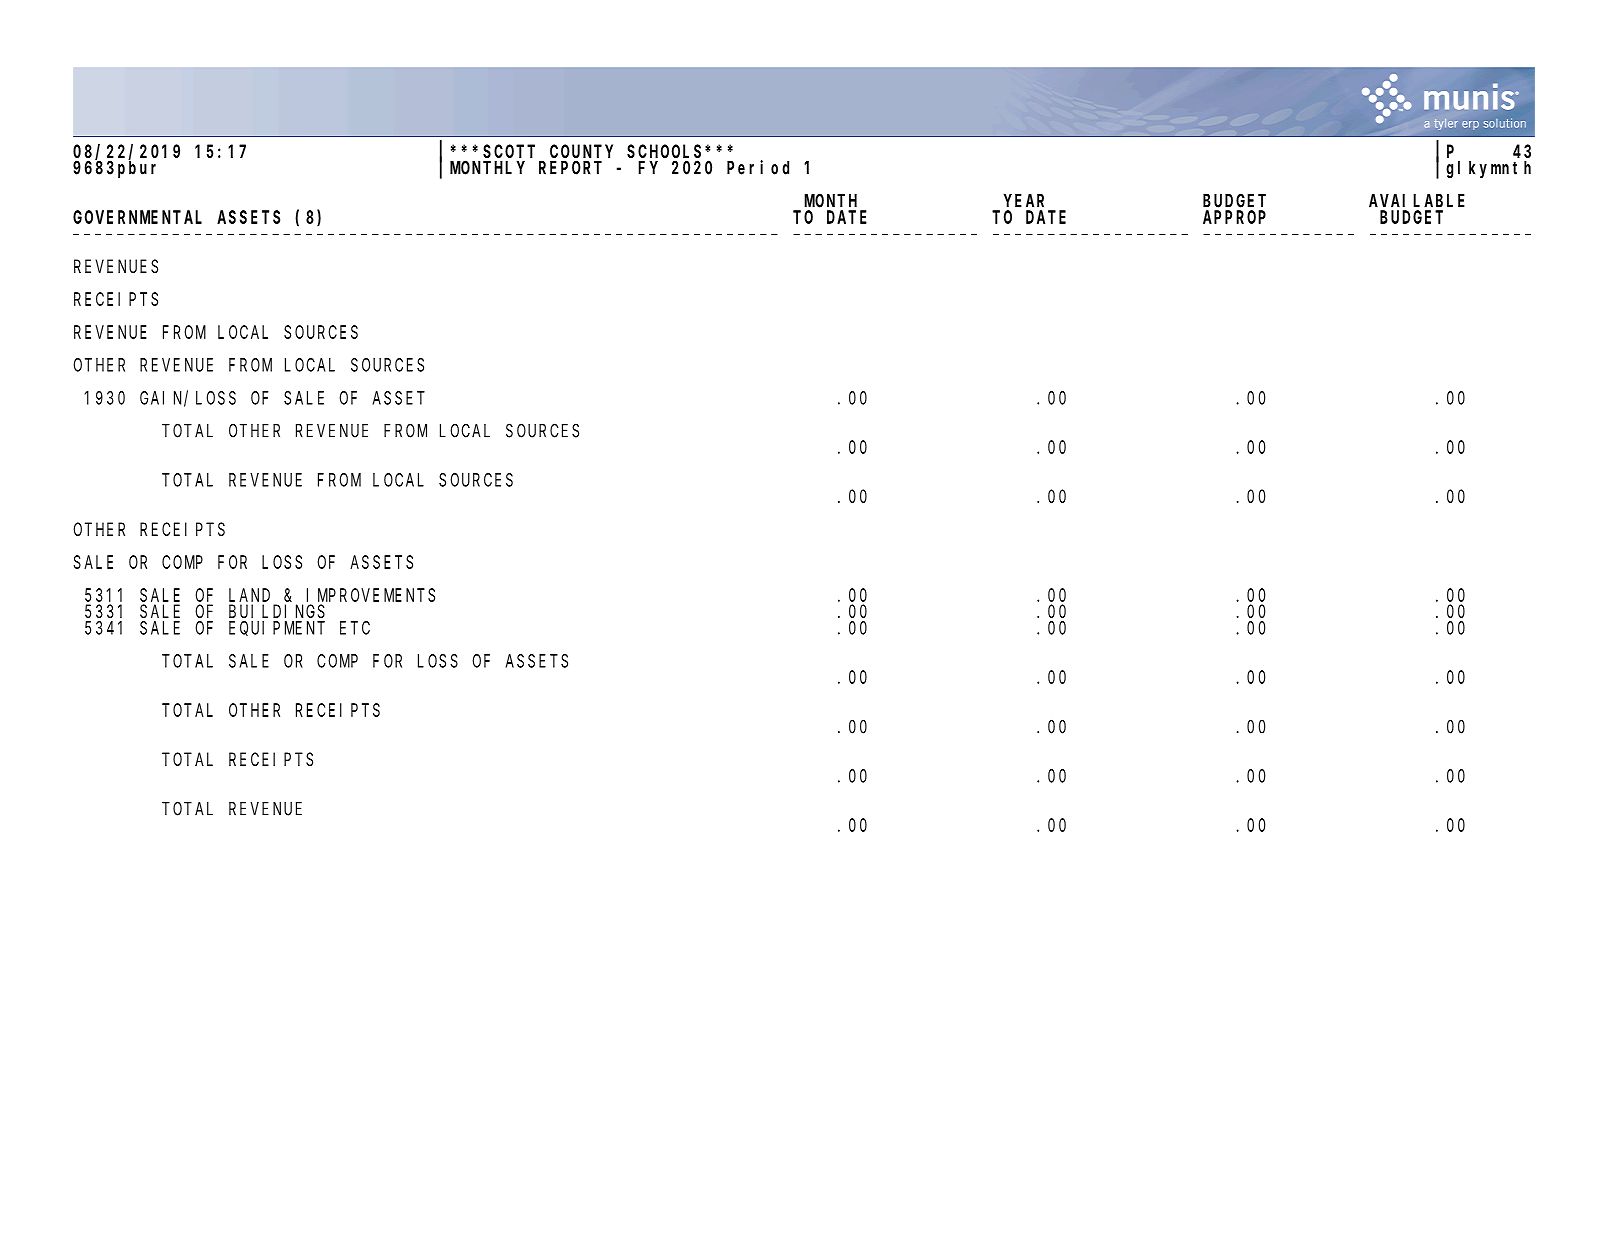 The image size is (1608, 1242). What do you see at coordinates (371, 595) in the image?
I see `IMPROVEMENTS` at bounding box center [371, 595].
